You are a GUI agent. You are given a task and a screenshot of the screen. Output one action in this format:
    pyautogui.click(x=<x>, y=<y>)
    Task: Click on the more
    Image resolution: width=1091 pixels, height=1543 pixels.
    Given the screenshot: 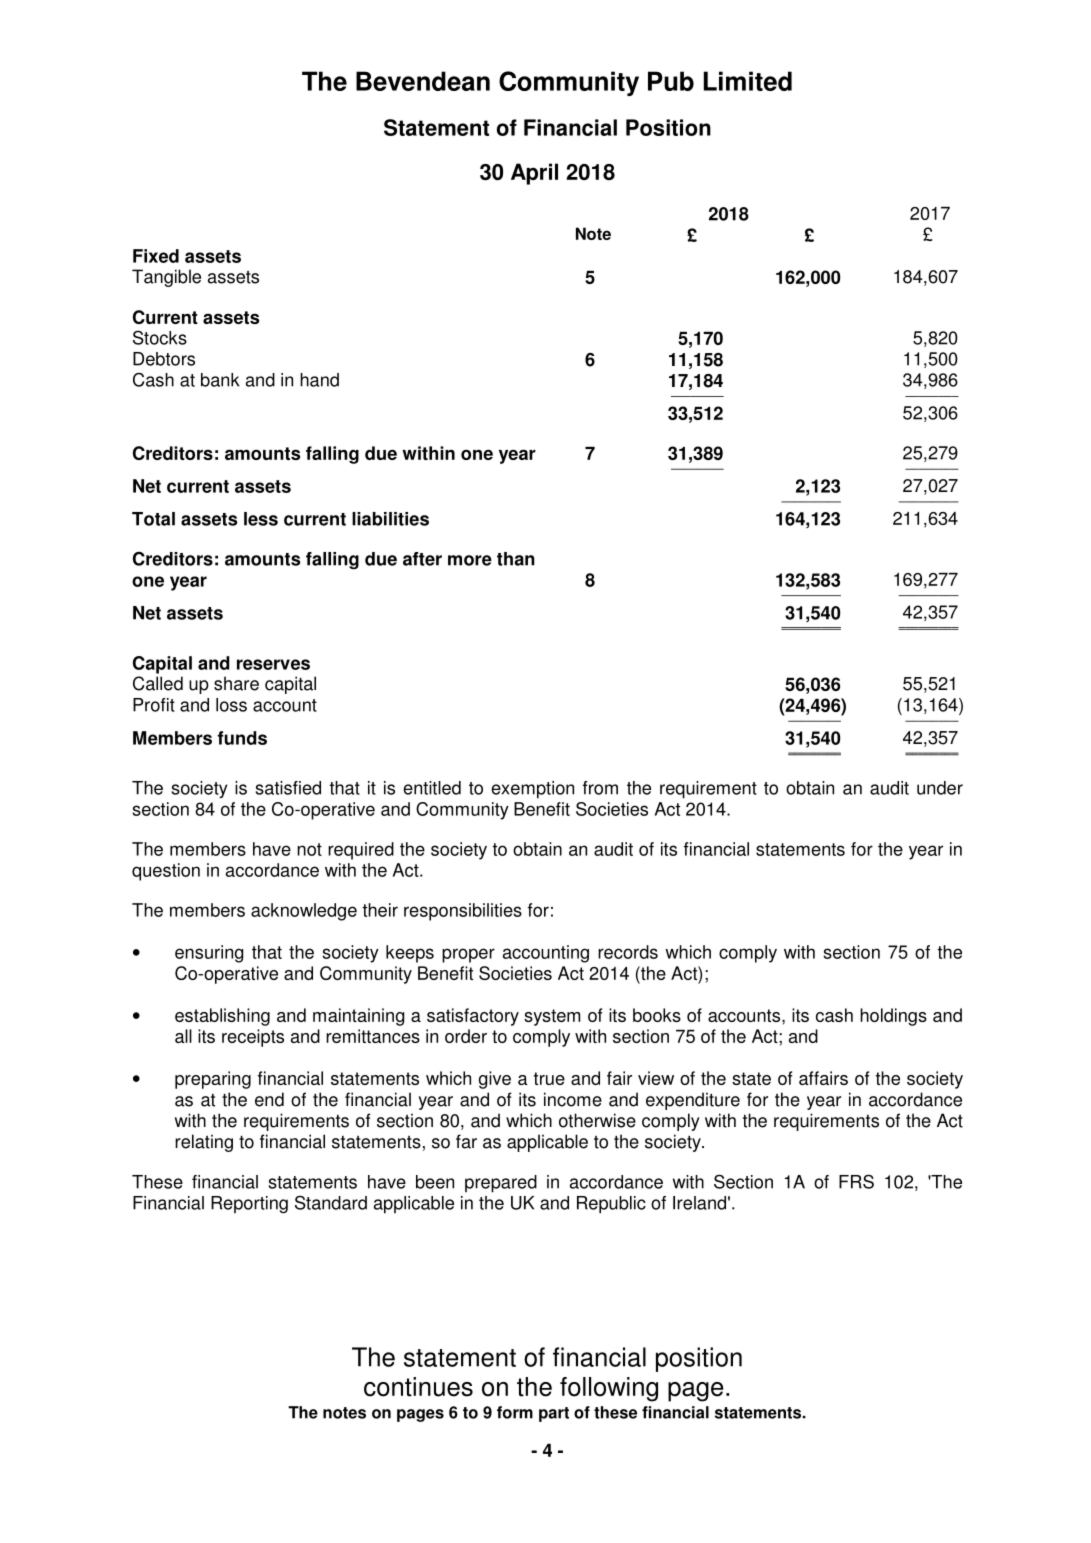 What is the action you would take?
    pyautogui.click(x=470, y=560)
